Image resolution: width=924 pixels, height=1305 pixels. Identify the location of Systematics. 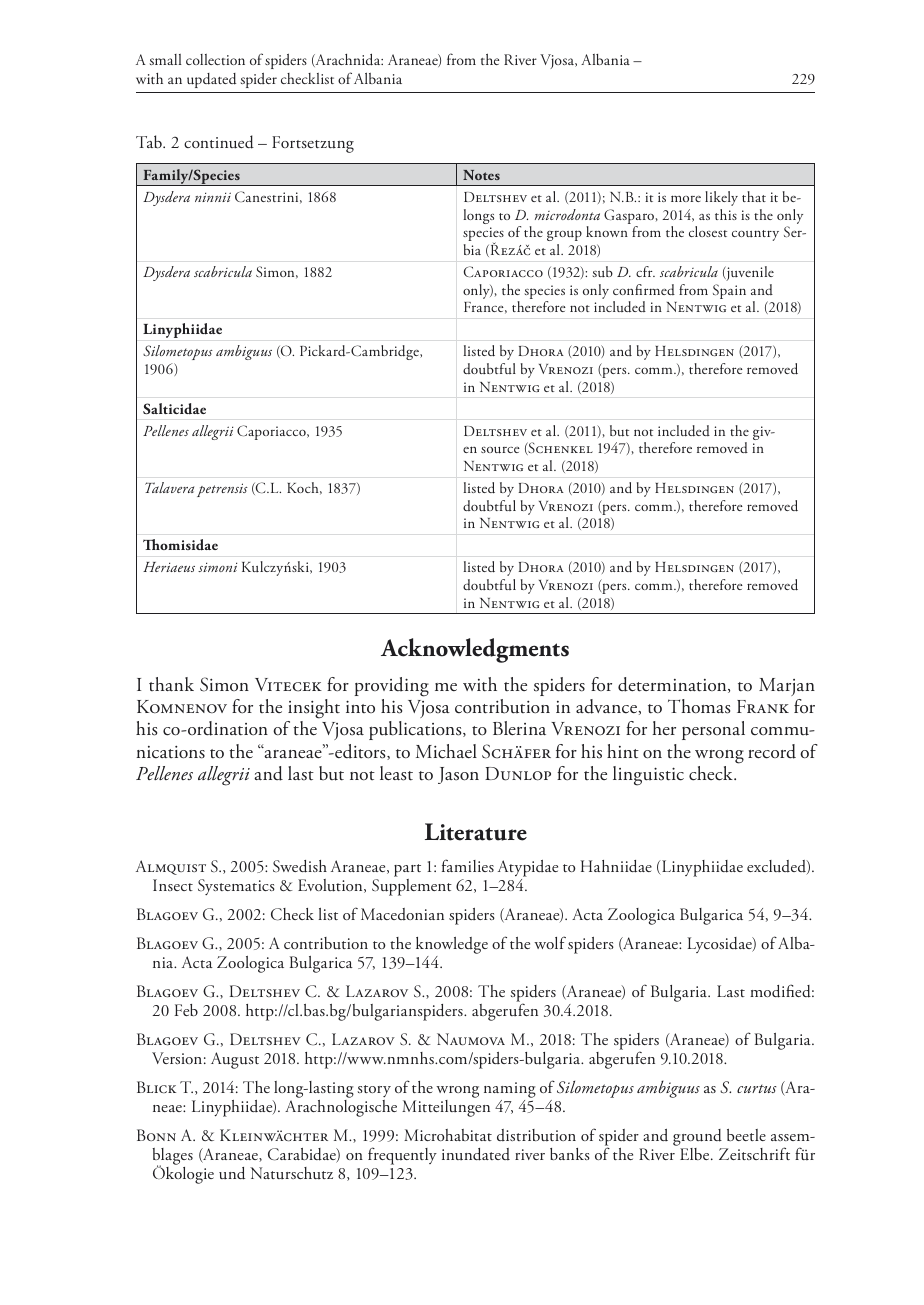
(236, 887).
